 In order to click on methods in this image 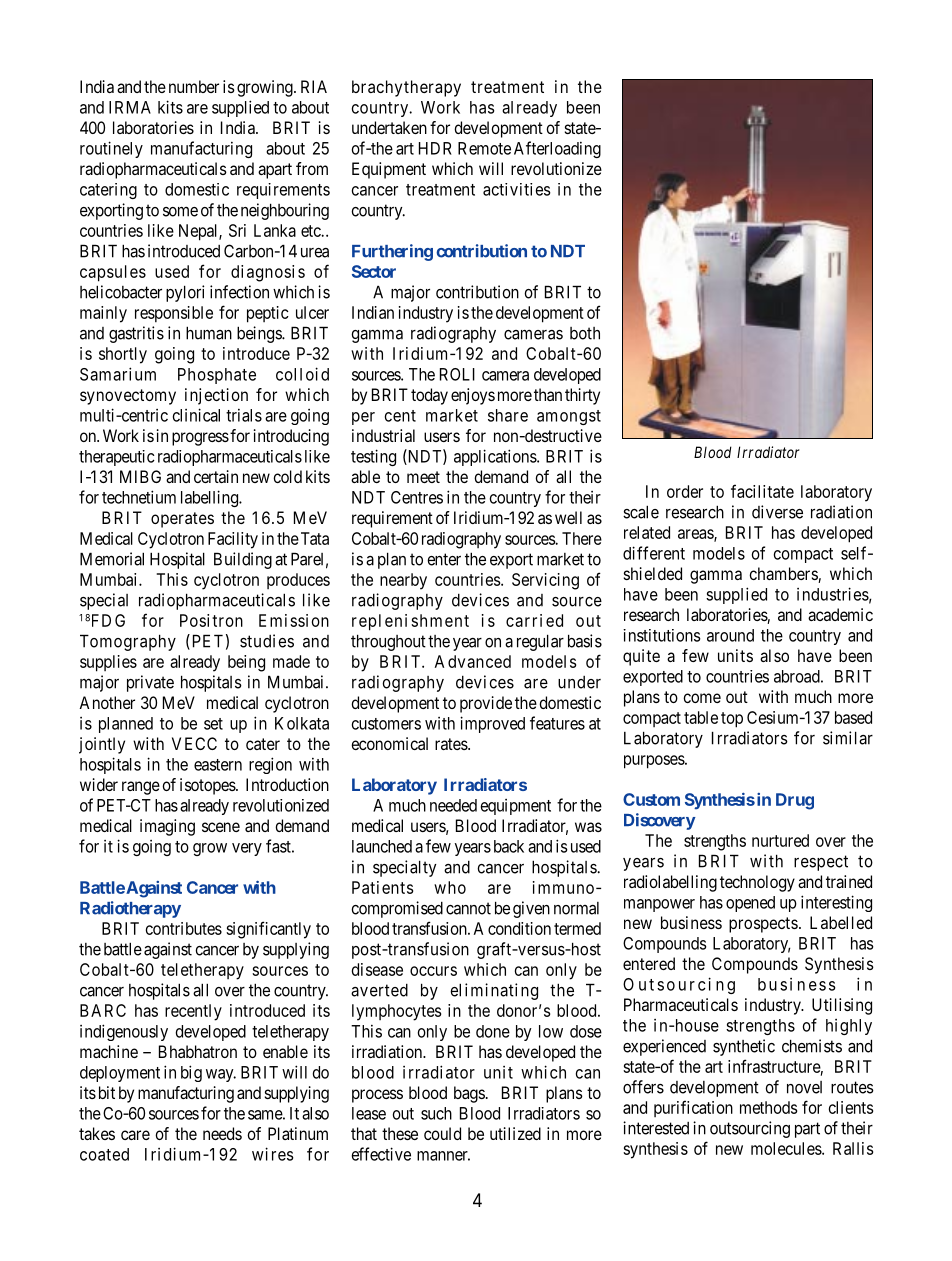, I will do `click(768, 1107)`.
